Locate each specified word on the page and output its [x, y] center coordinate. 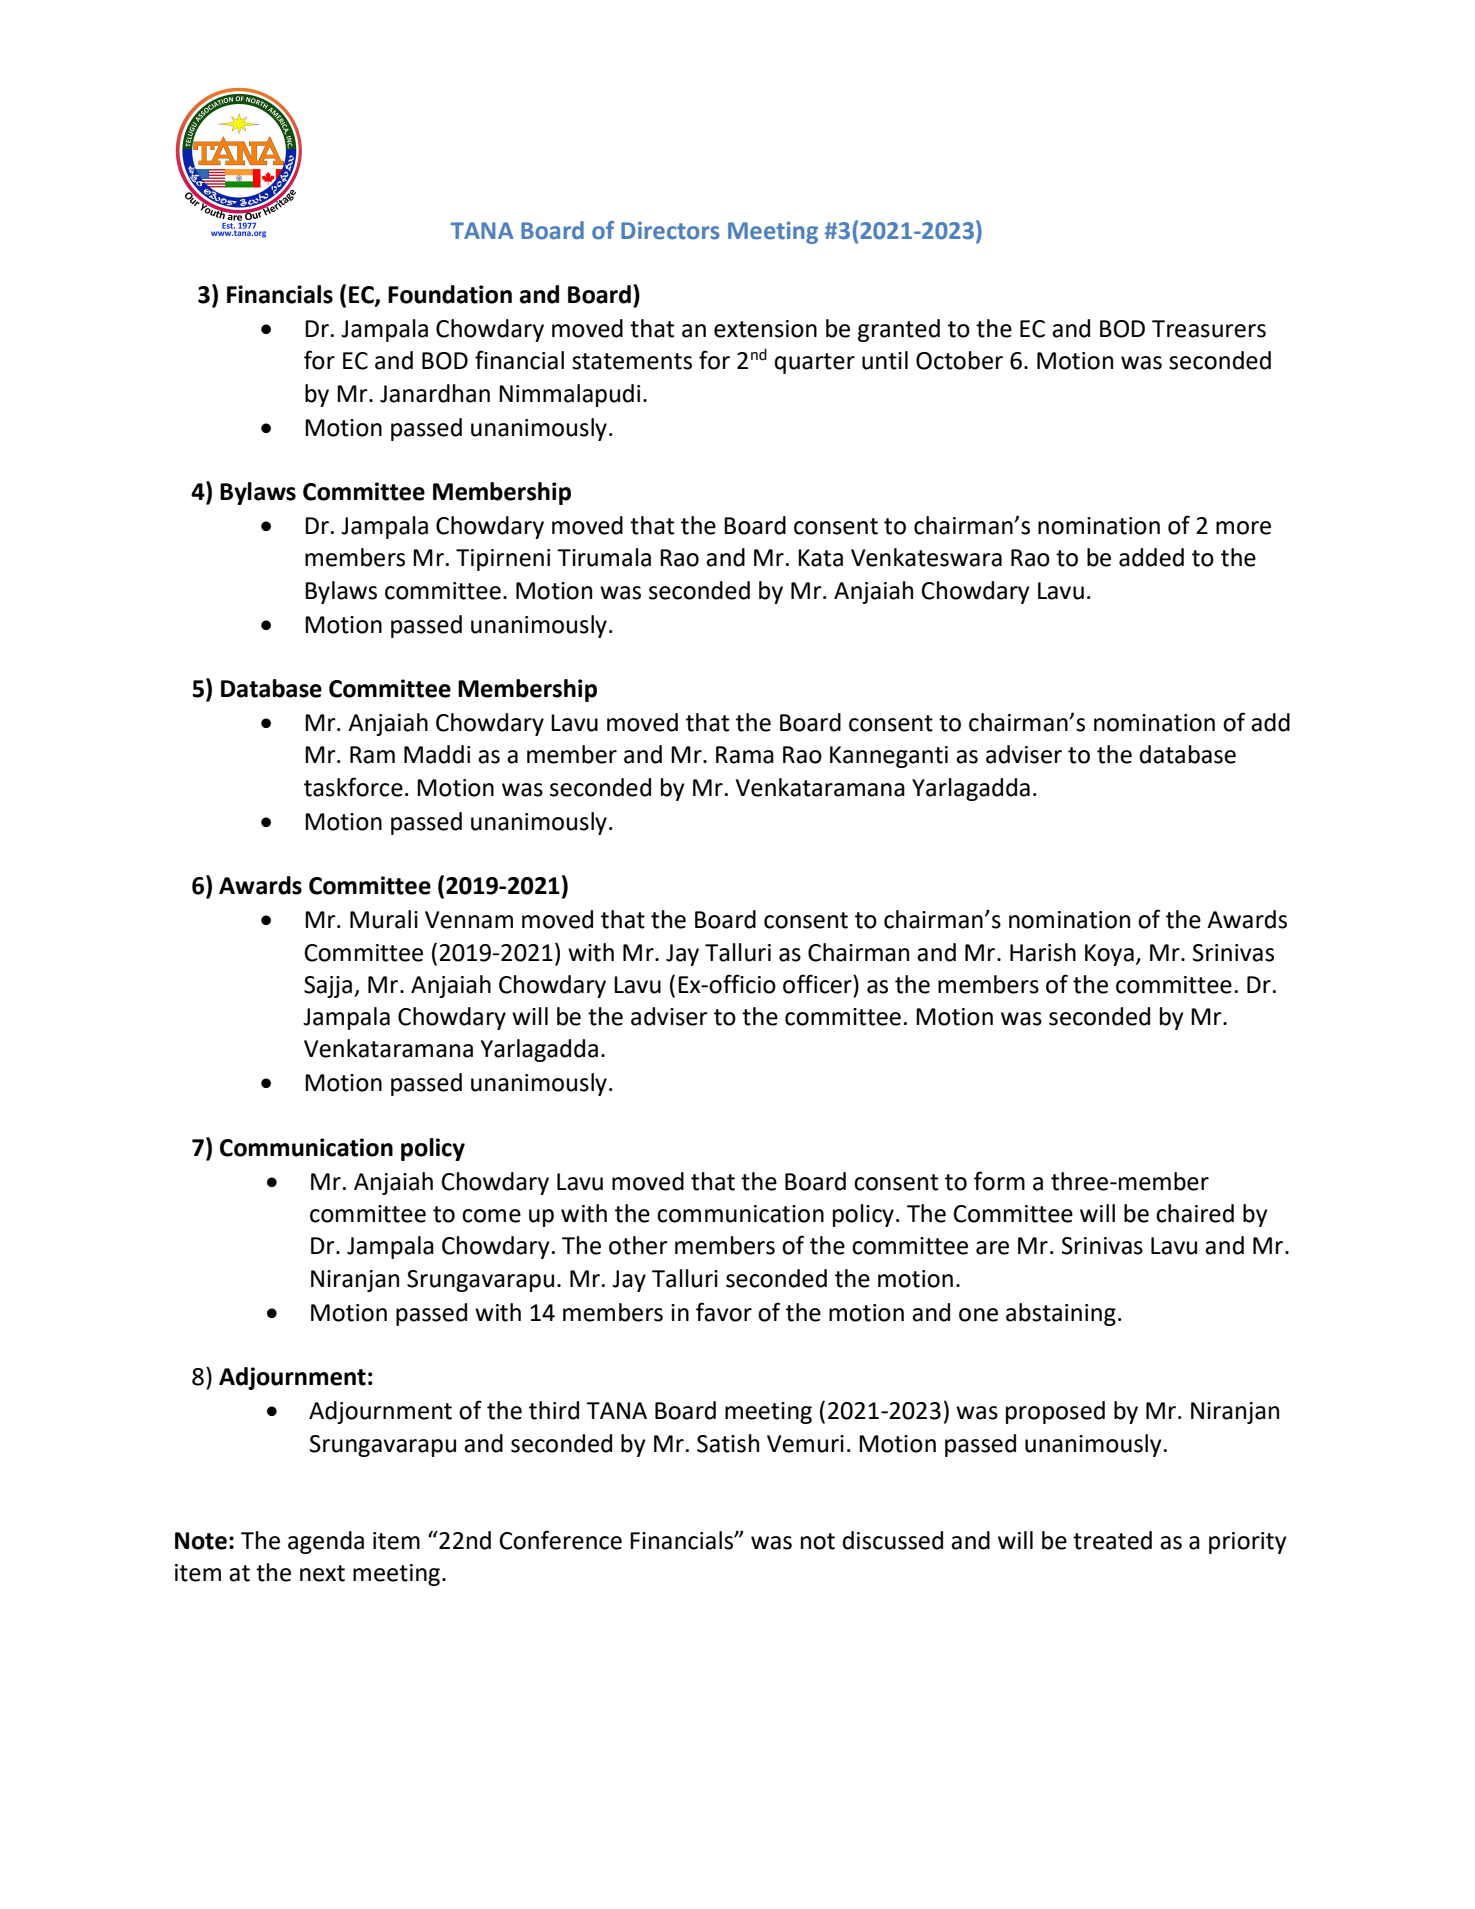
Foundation [450, 294]
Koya [1109, 955]
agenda [326, 1542]
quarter [815, 363]
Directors [670, 230]
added [1151, 557]
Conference [560, 1540]
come [491, 1216]
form [999, 1181]
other [638, 1245]
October [959, 360]
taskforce [353, 787]
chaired [1195, 1213]
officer [818, 984]
